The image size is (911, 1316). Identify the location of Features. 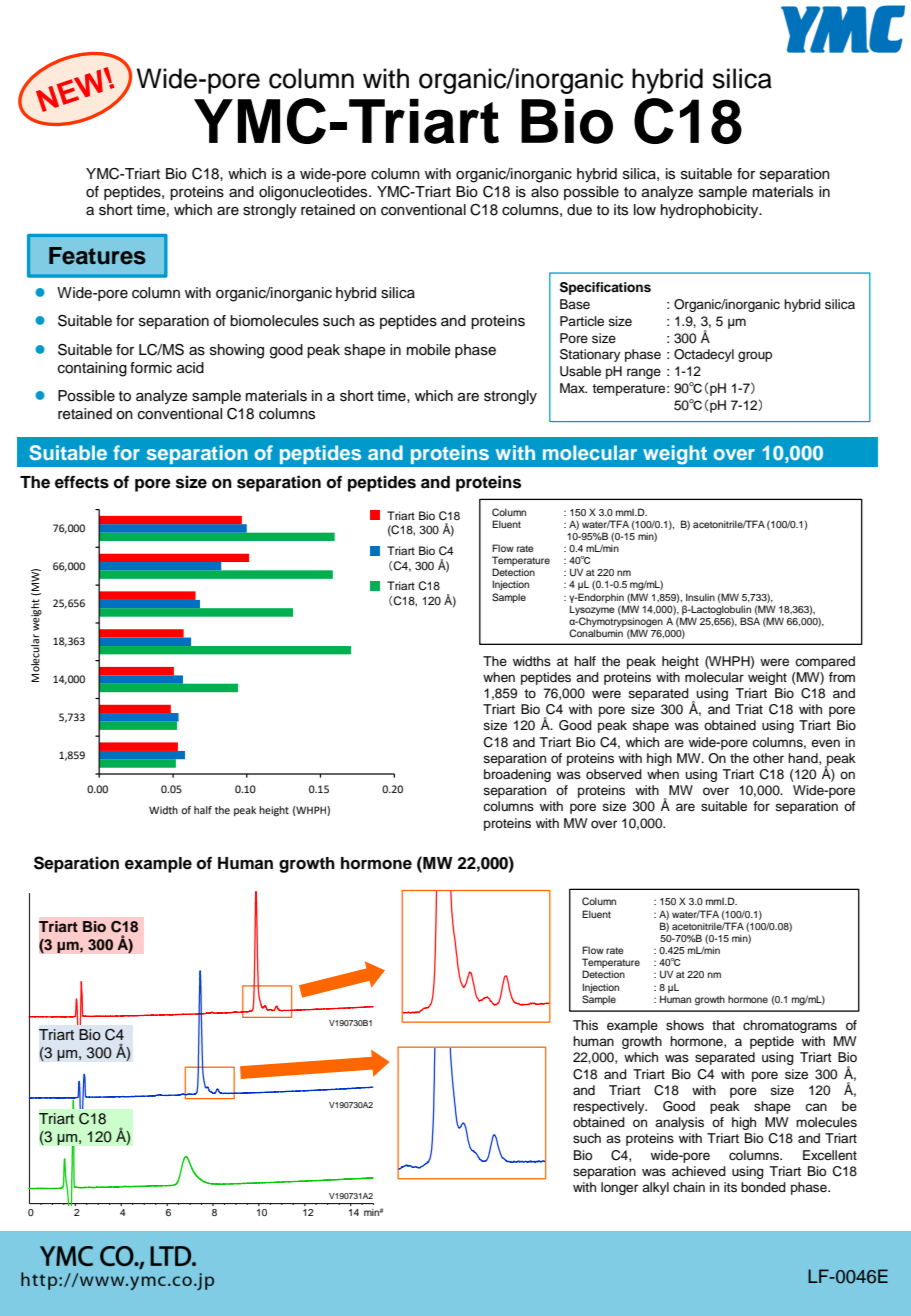
(97, 256).
